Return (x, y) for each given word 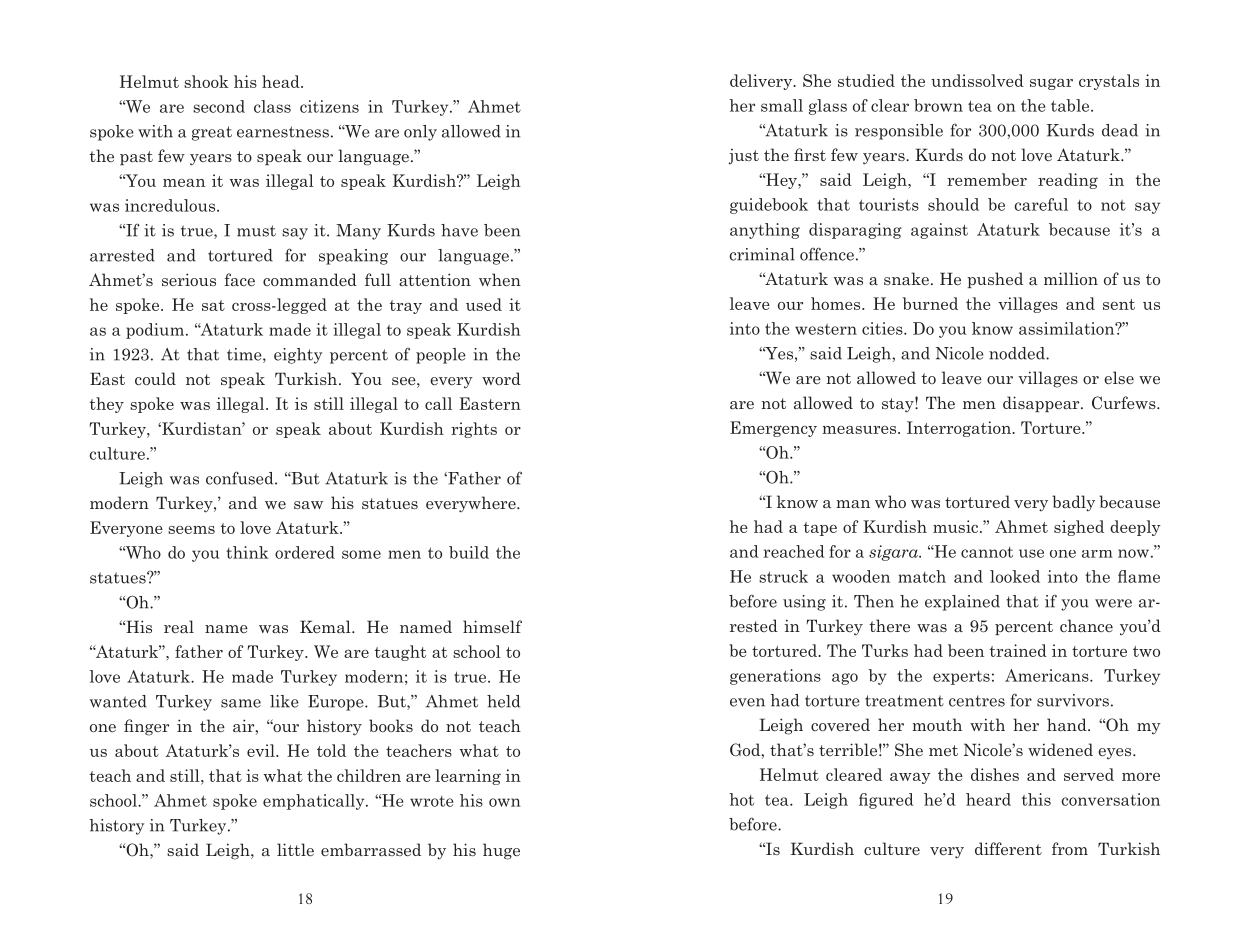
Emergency (773, 429)
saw (308, 505)
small (782, 105)
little (295, 849)
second (219, 106)
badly (1073, 503)
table (1071, 105)
